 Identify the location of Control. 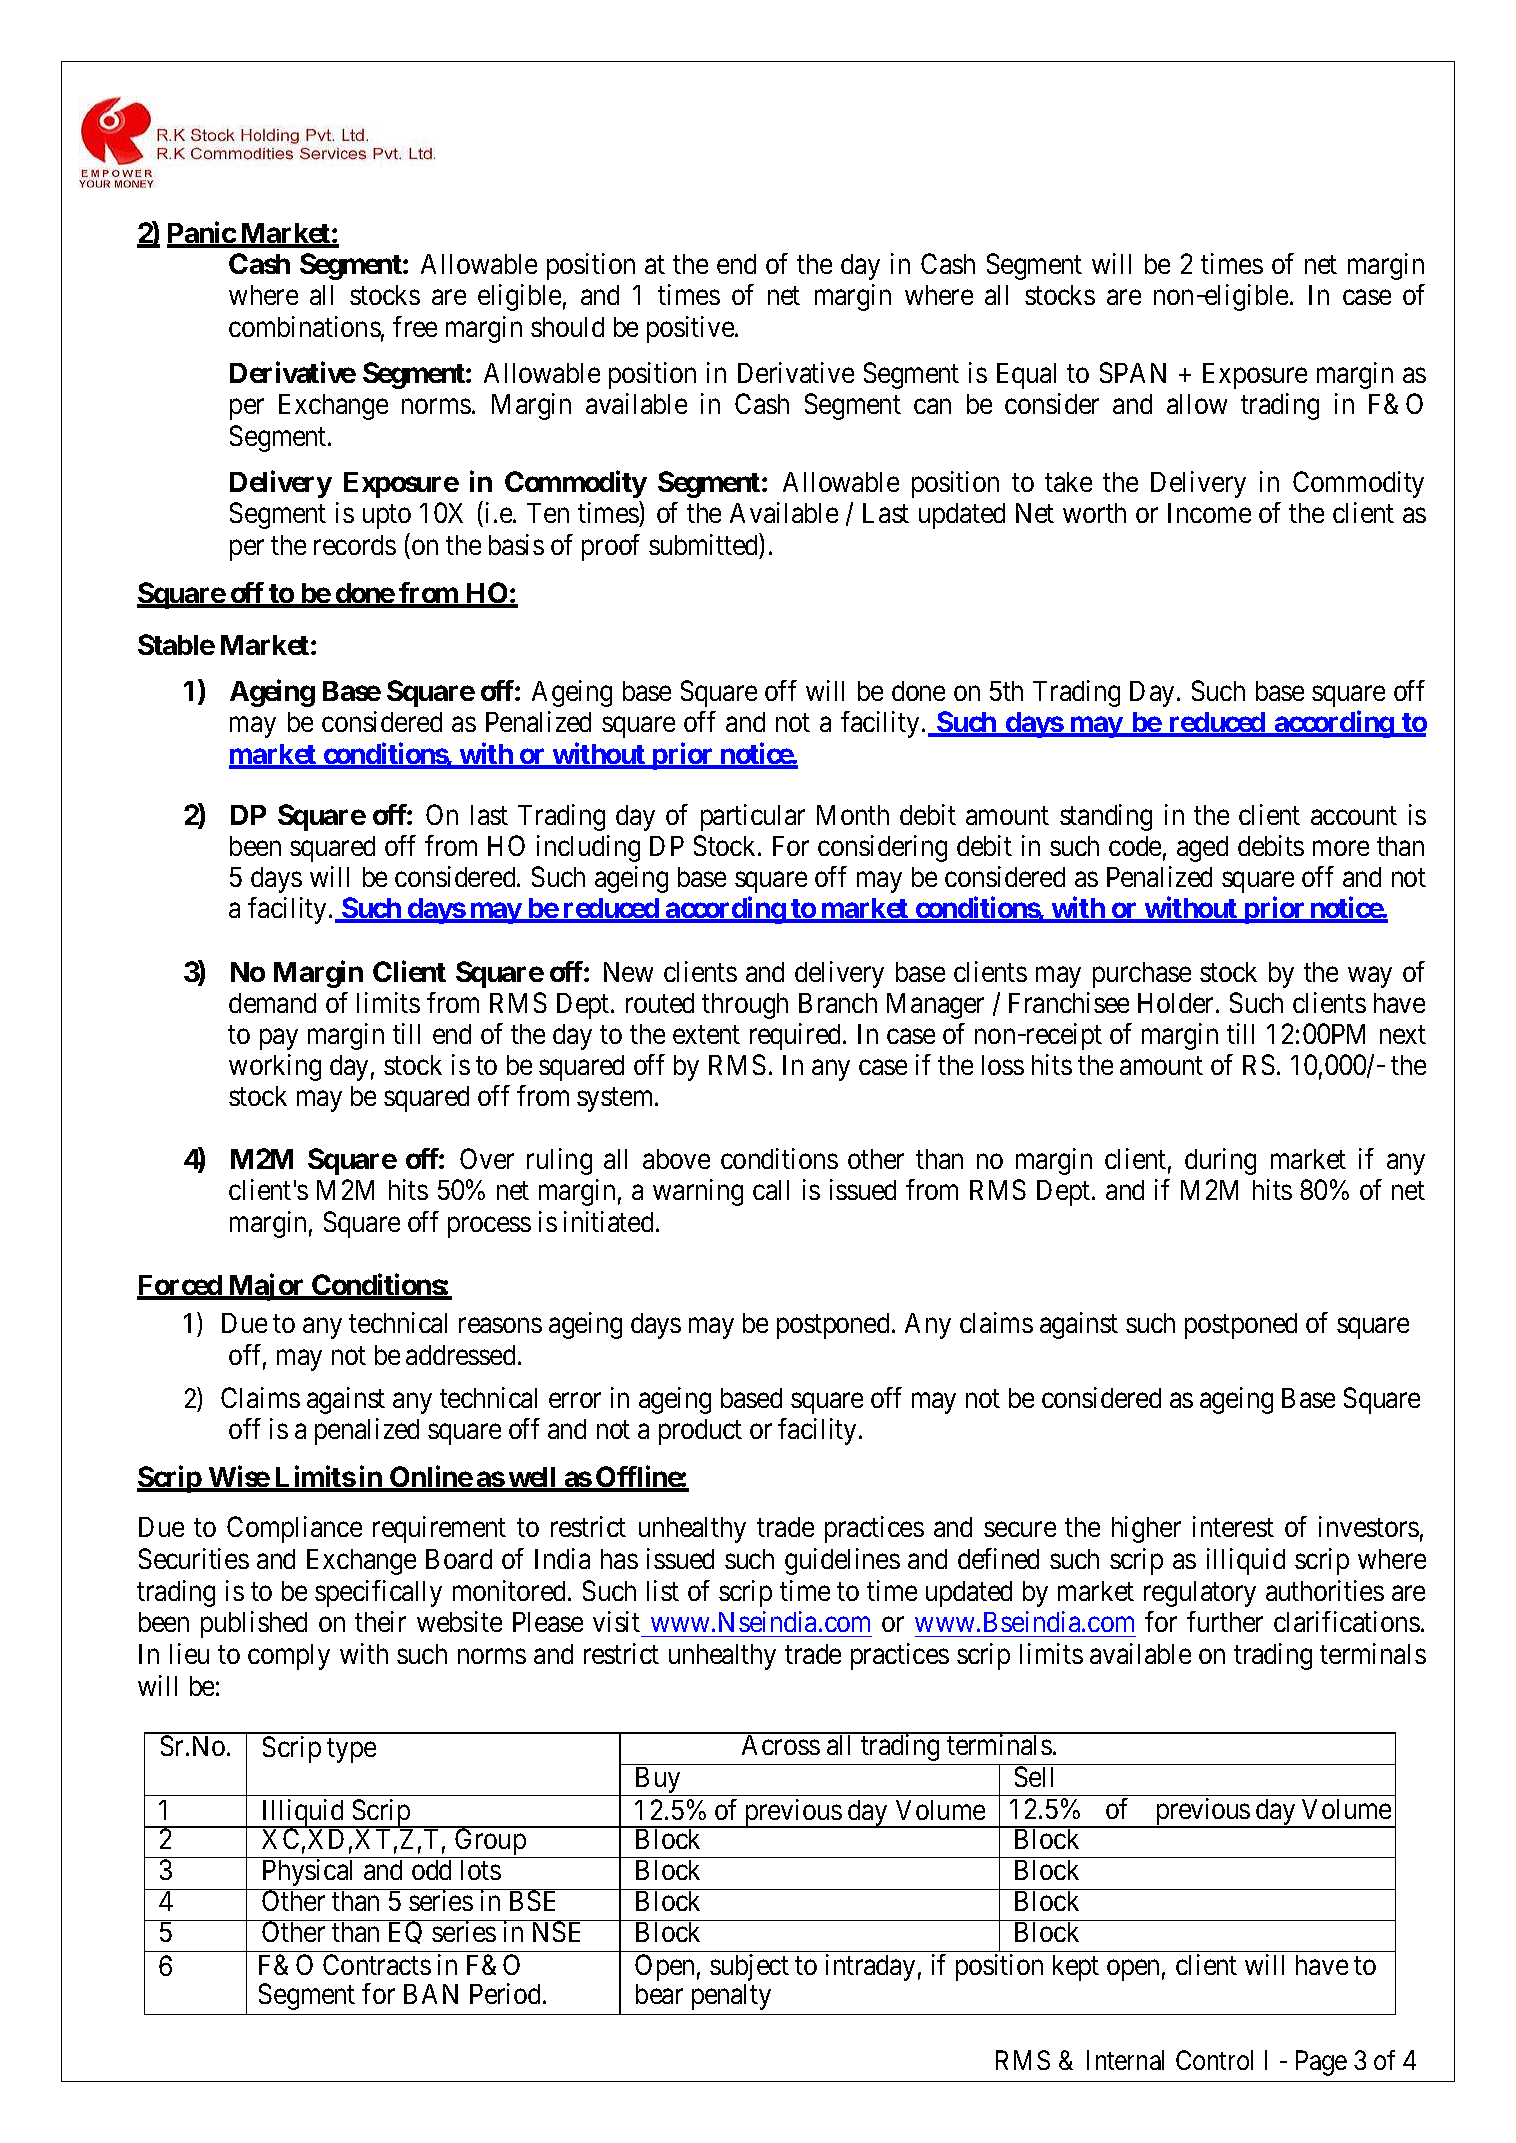
(1214, 2060).
